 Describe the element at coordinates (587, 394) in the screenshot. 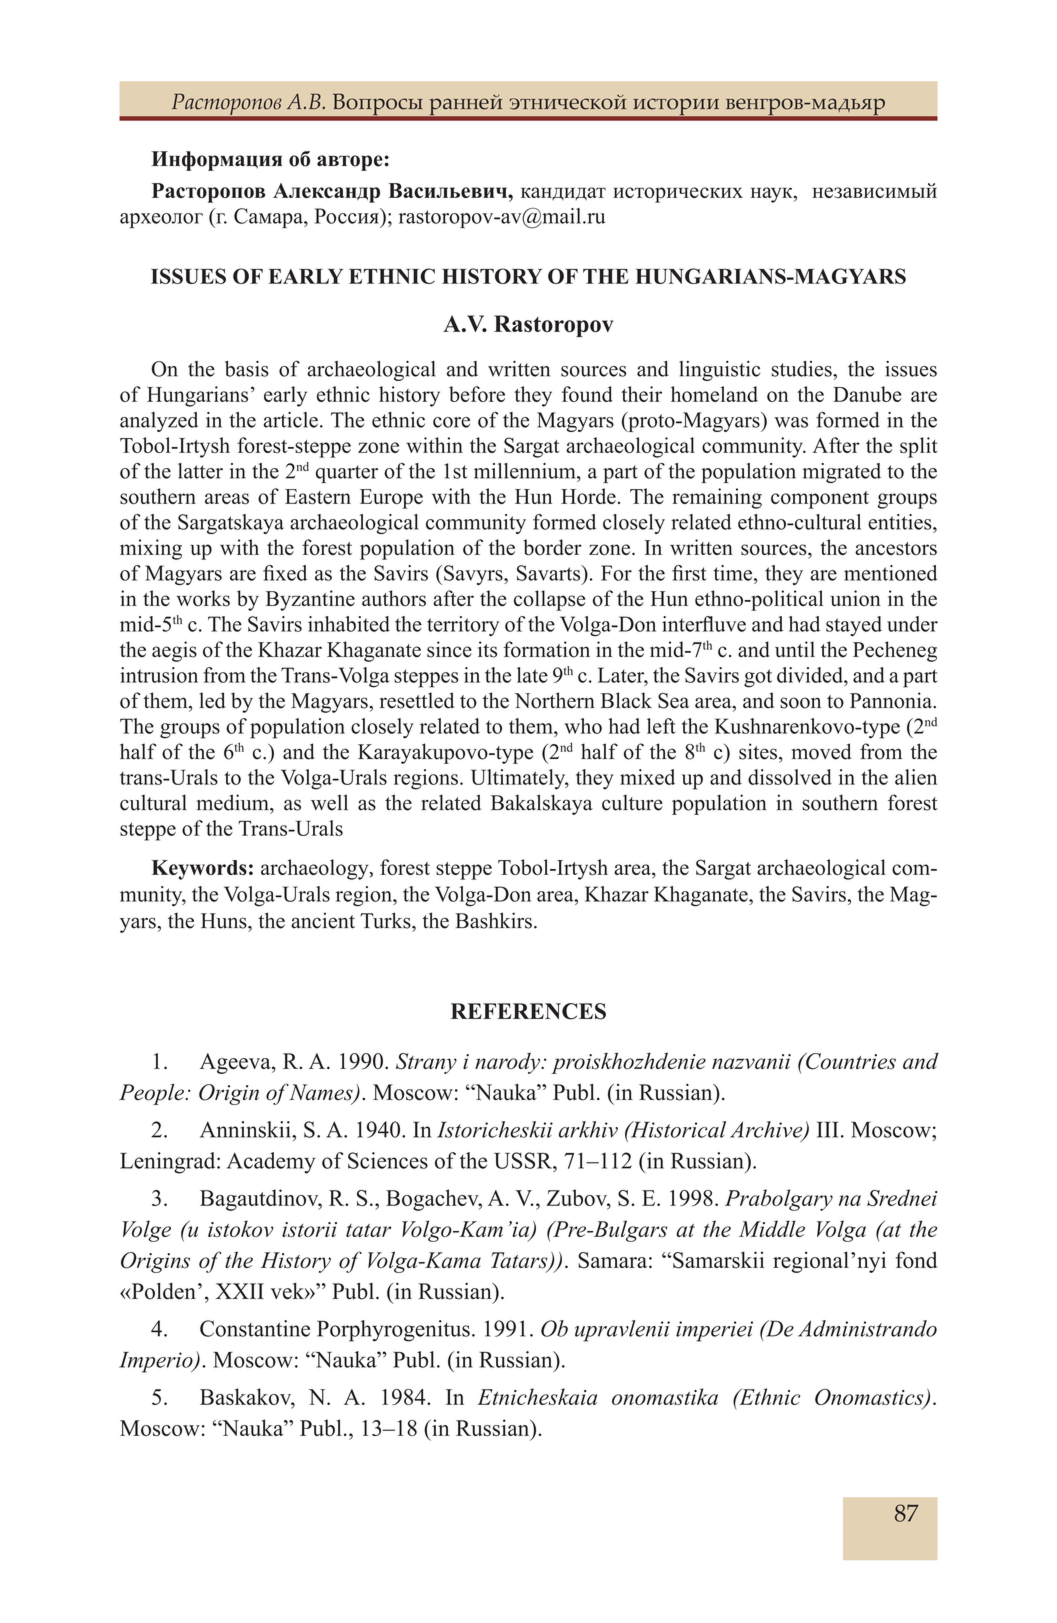

I see `found` at that location.
